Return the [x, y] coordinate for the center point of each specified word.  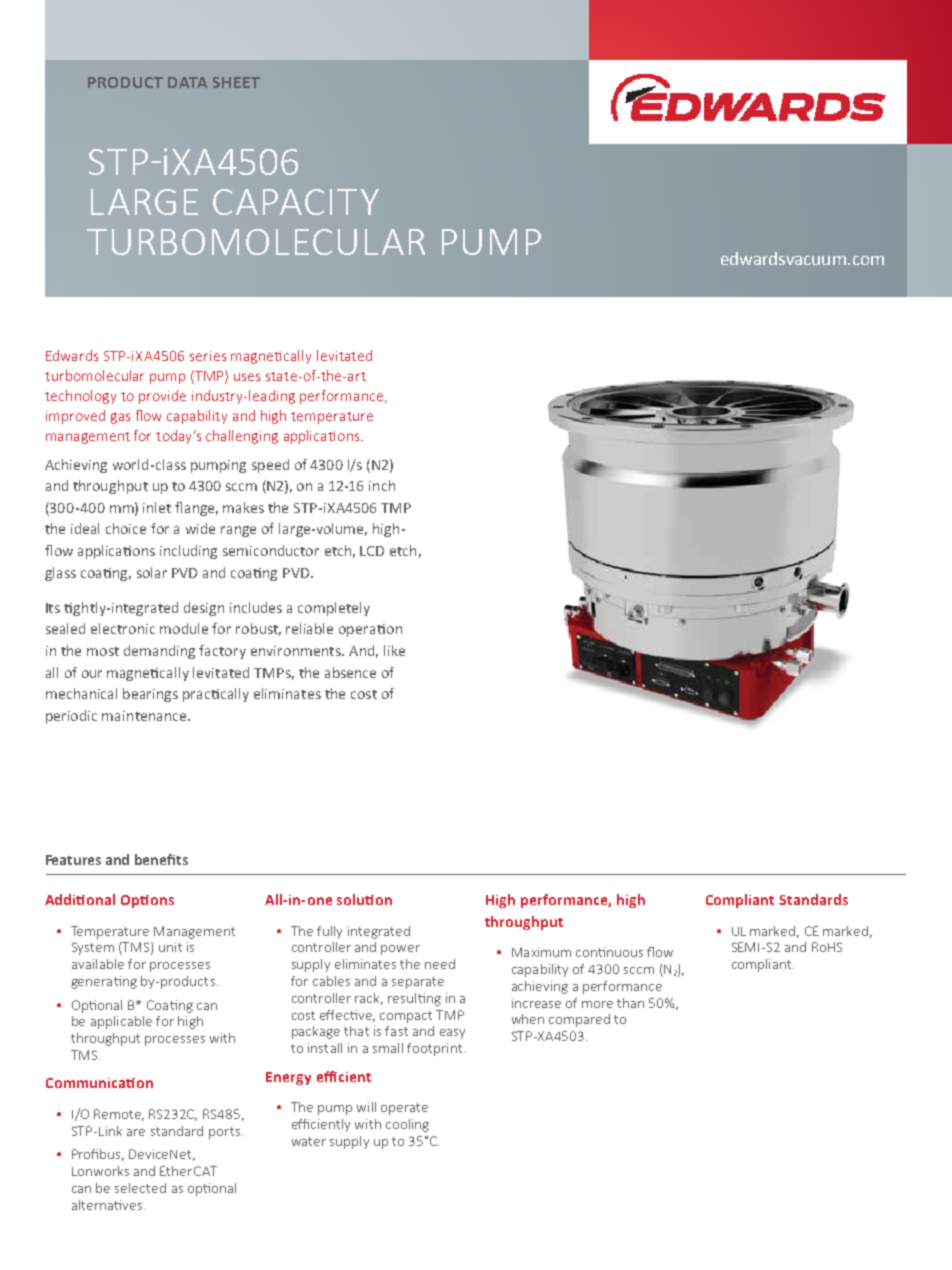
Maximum [541, 952]
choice [126, 528]
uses [247, 377]
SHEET [236, 82]
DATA [187, 82]
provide [162, 397]
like [394, 650]
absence [350, 672]
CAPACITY [296, 202]
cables [331, 981]
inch [382, 485]
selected [140, 1188]
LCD [372, 551]
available [98, 964]
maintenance [145, 716]
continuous [609, 952]
